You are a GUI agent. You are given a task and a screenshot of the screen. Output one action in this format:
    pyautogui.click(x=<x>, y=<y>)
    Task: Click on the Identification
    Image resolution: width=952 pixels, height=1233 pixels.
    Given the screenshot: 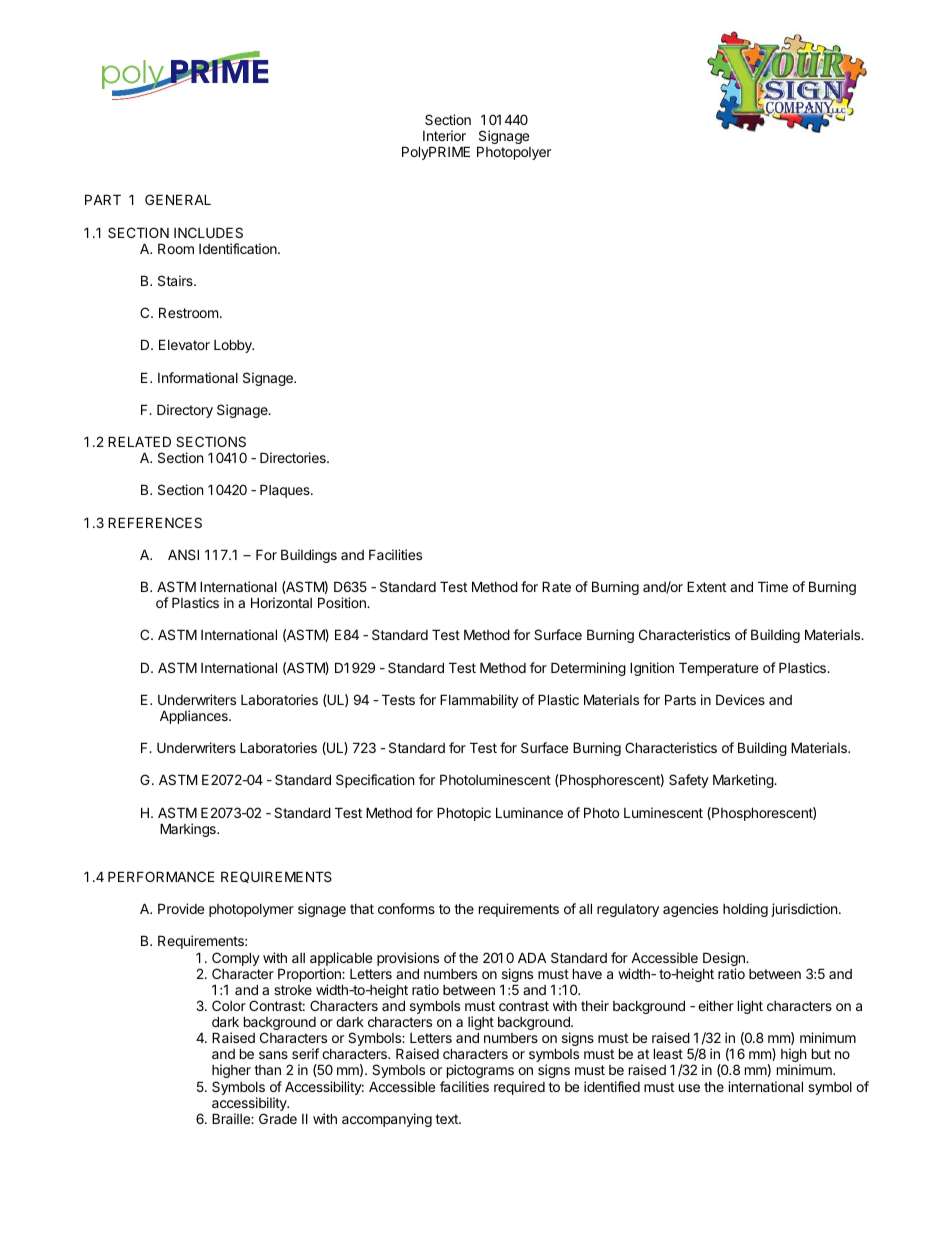 What is the action you would take?
    pyautogui.click(x=239, y=248)
